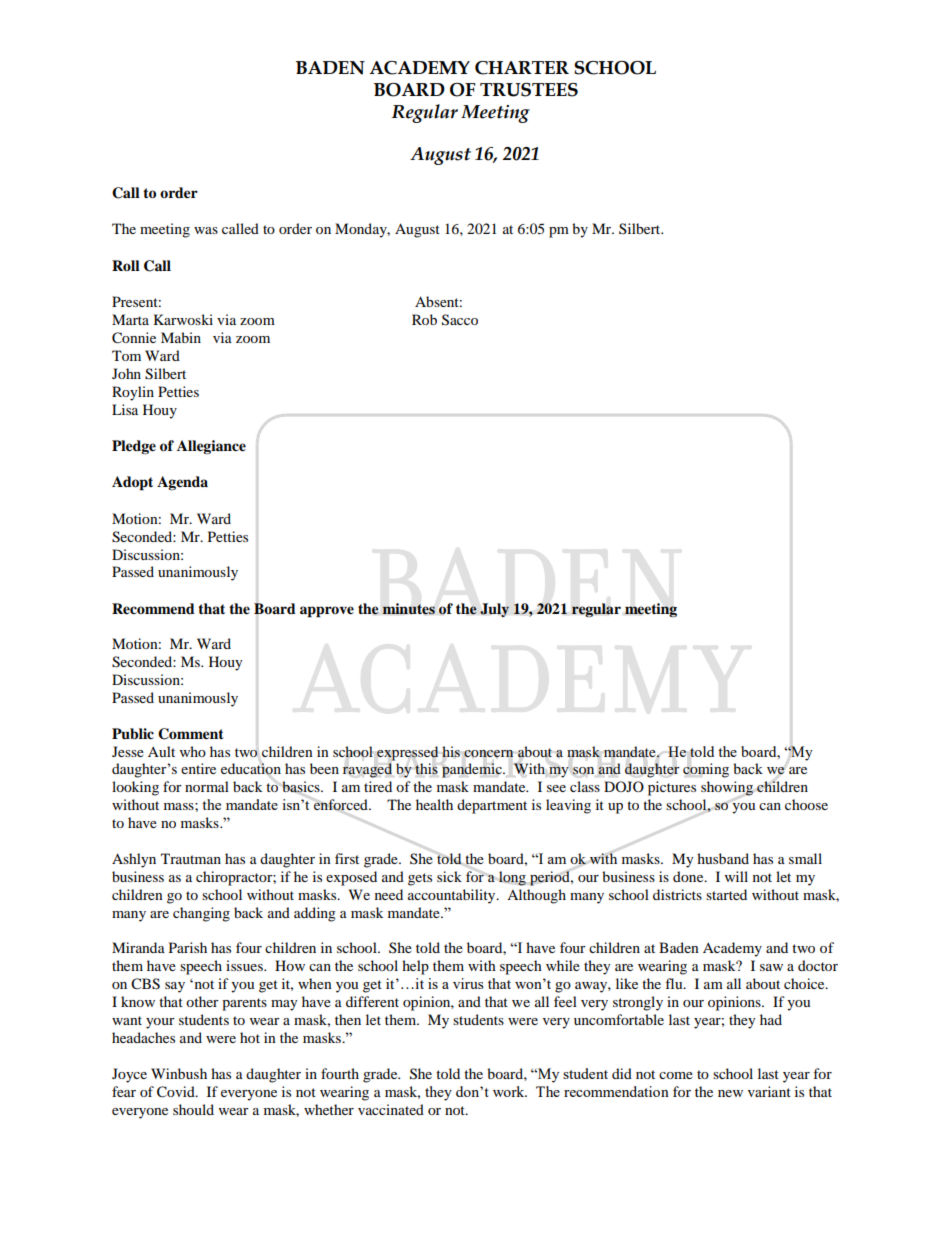  Describe the element at coordinates (706, 770) in the screenshot. I see `coming` at that location.
